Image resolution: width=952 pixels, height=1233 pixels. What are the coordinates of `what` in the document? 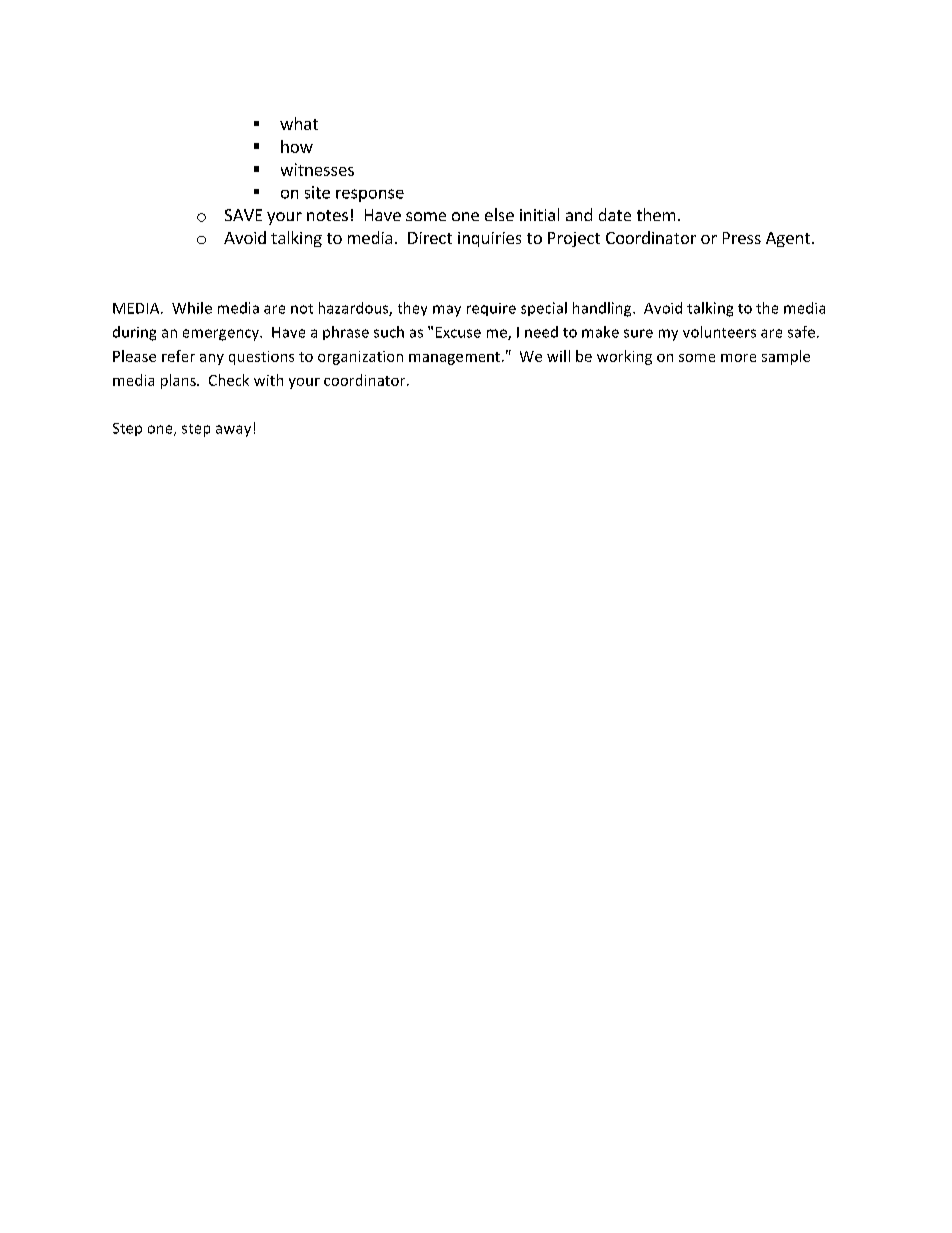 It's located at (299, 123).
